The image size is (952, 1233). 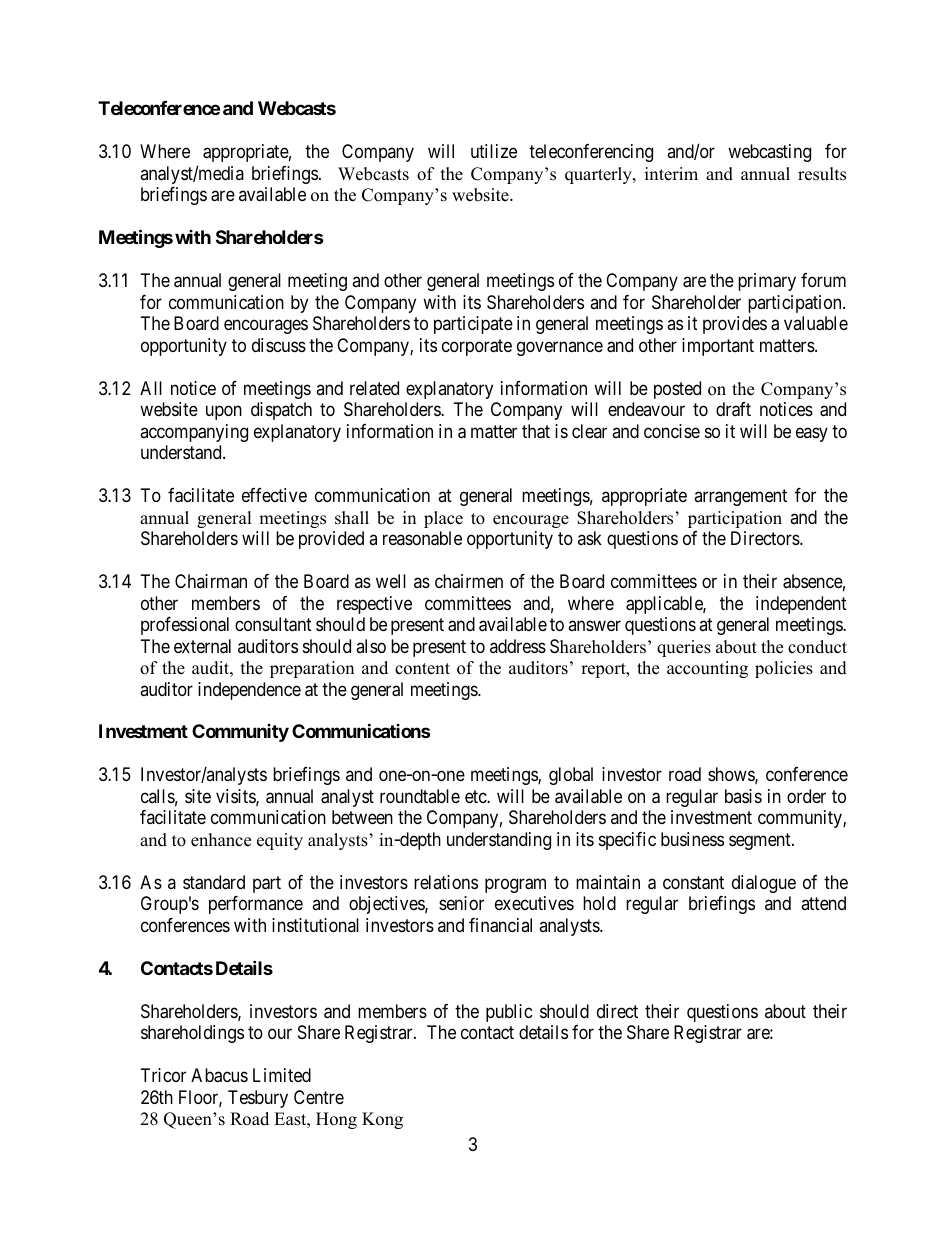 What do you see at coordinates (536, 431) in the screenshot?
I see `that` at bounding box center [536, 431].
